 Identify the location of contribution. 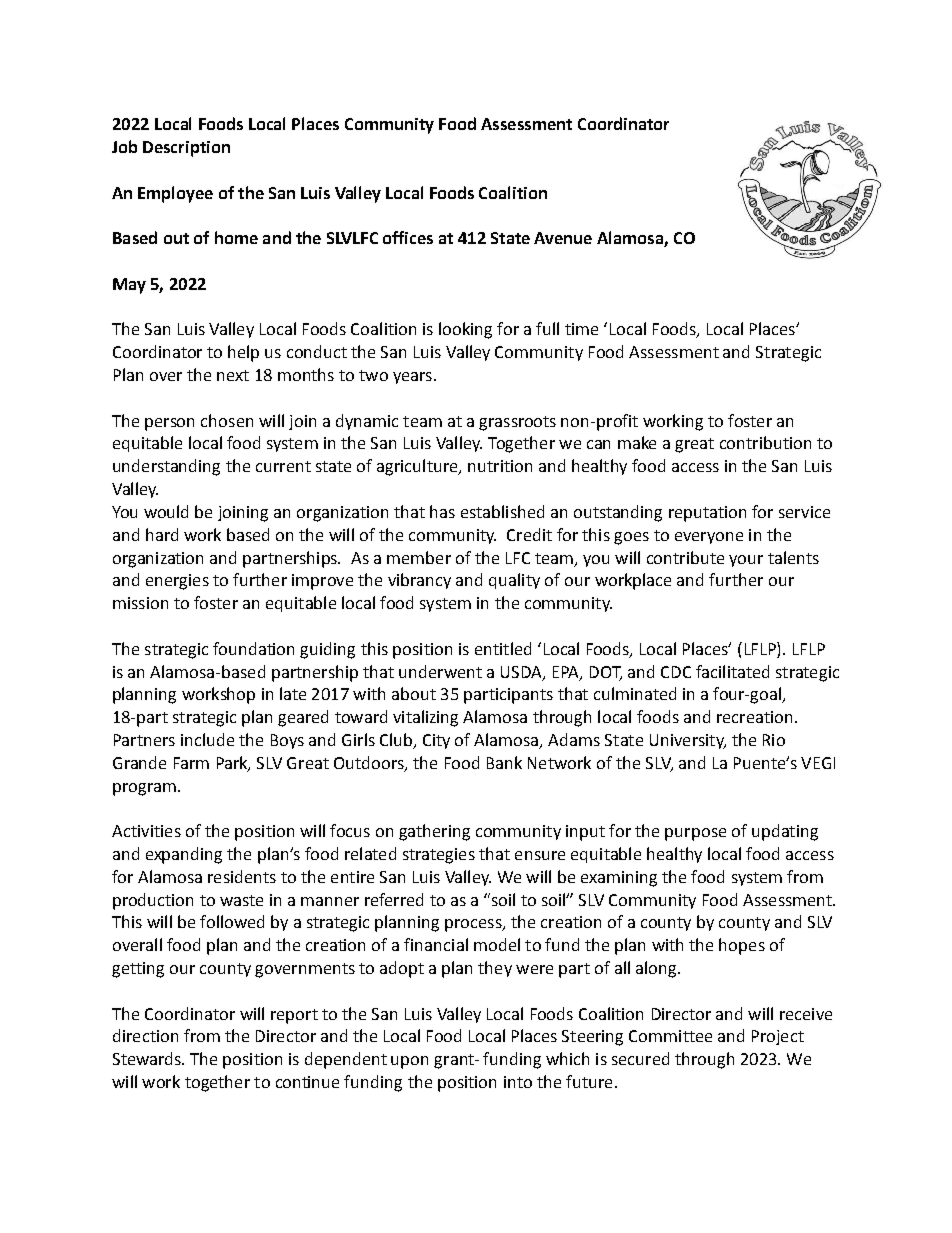
(765, 442).
